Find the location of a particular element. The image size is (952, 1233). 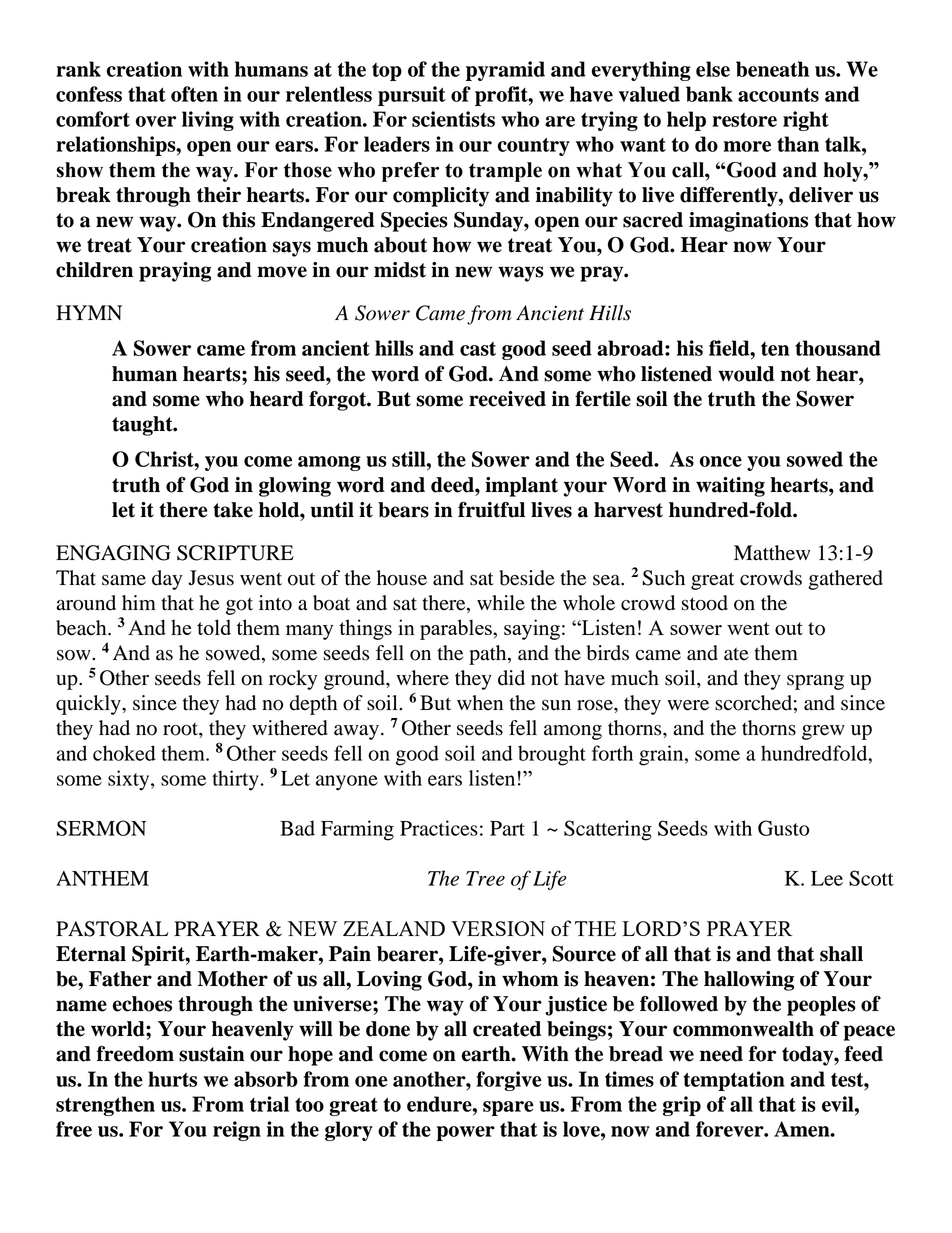

when is located at coordinates (480, 703).
